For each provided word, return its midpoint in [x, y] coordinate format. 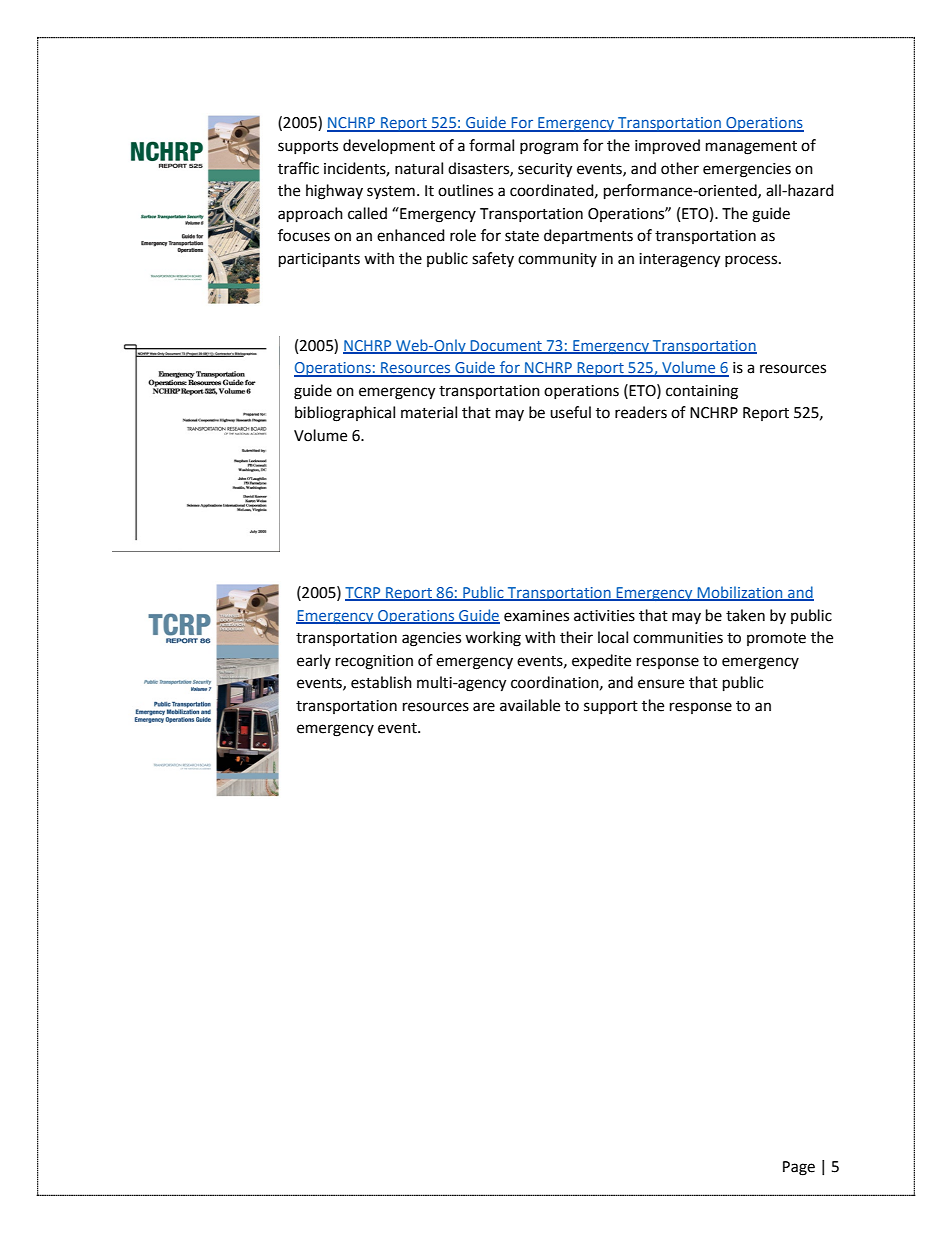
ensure [661, 684]
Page [799, 1168]
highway [334, 192]
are [484, 707]
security [545, 170]
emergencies [747, 170]
